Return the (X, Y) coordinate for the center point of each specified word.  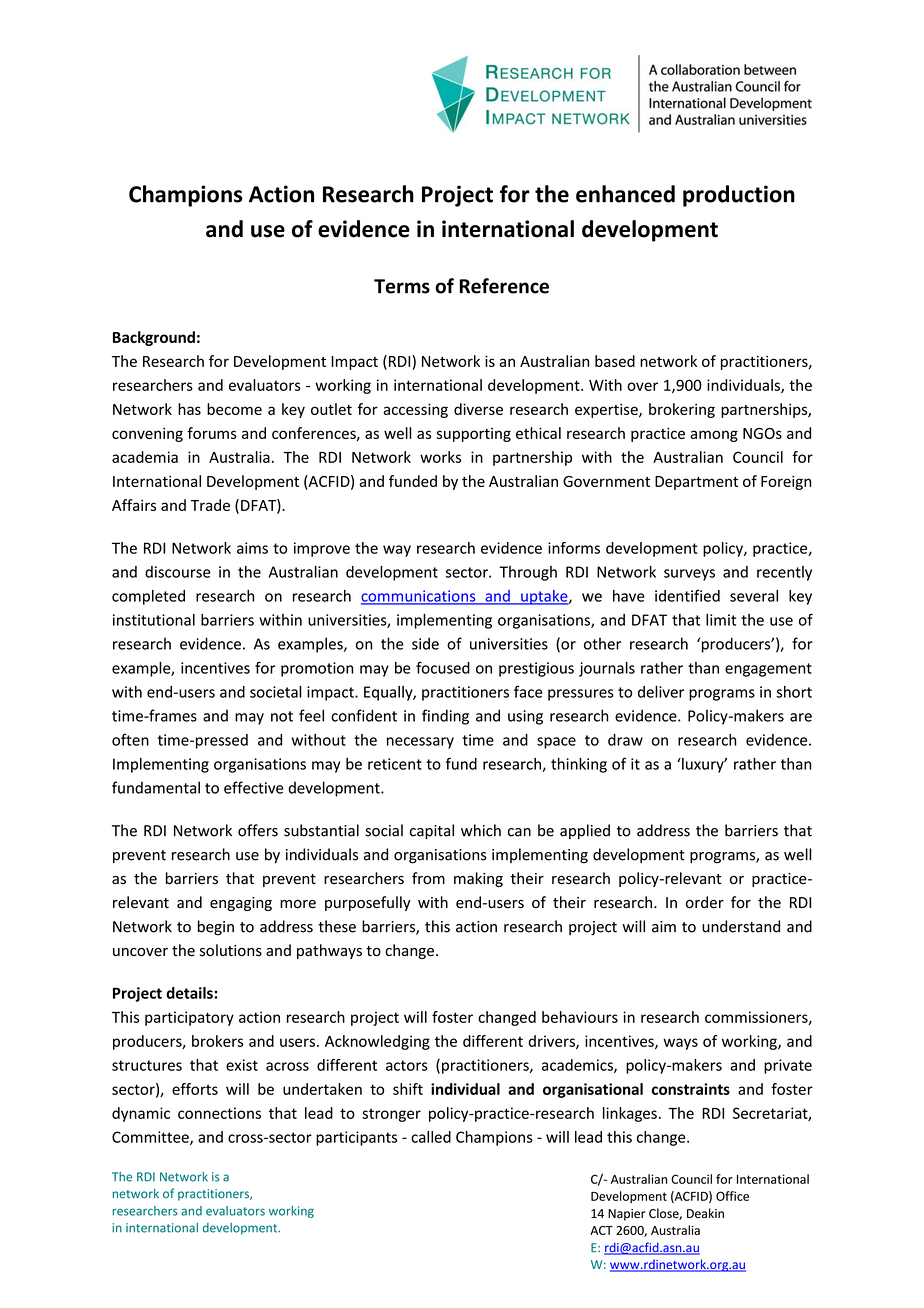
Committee (151, 1138)
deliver (661, 692)
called (431, 1137)
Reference (504, 286)
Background (154, 338)
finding (445, 717)
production (739, 196)
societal (276, 692)
